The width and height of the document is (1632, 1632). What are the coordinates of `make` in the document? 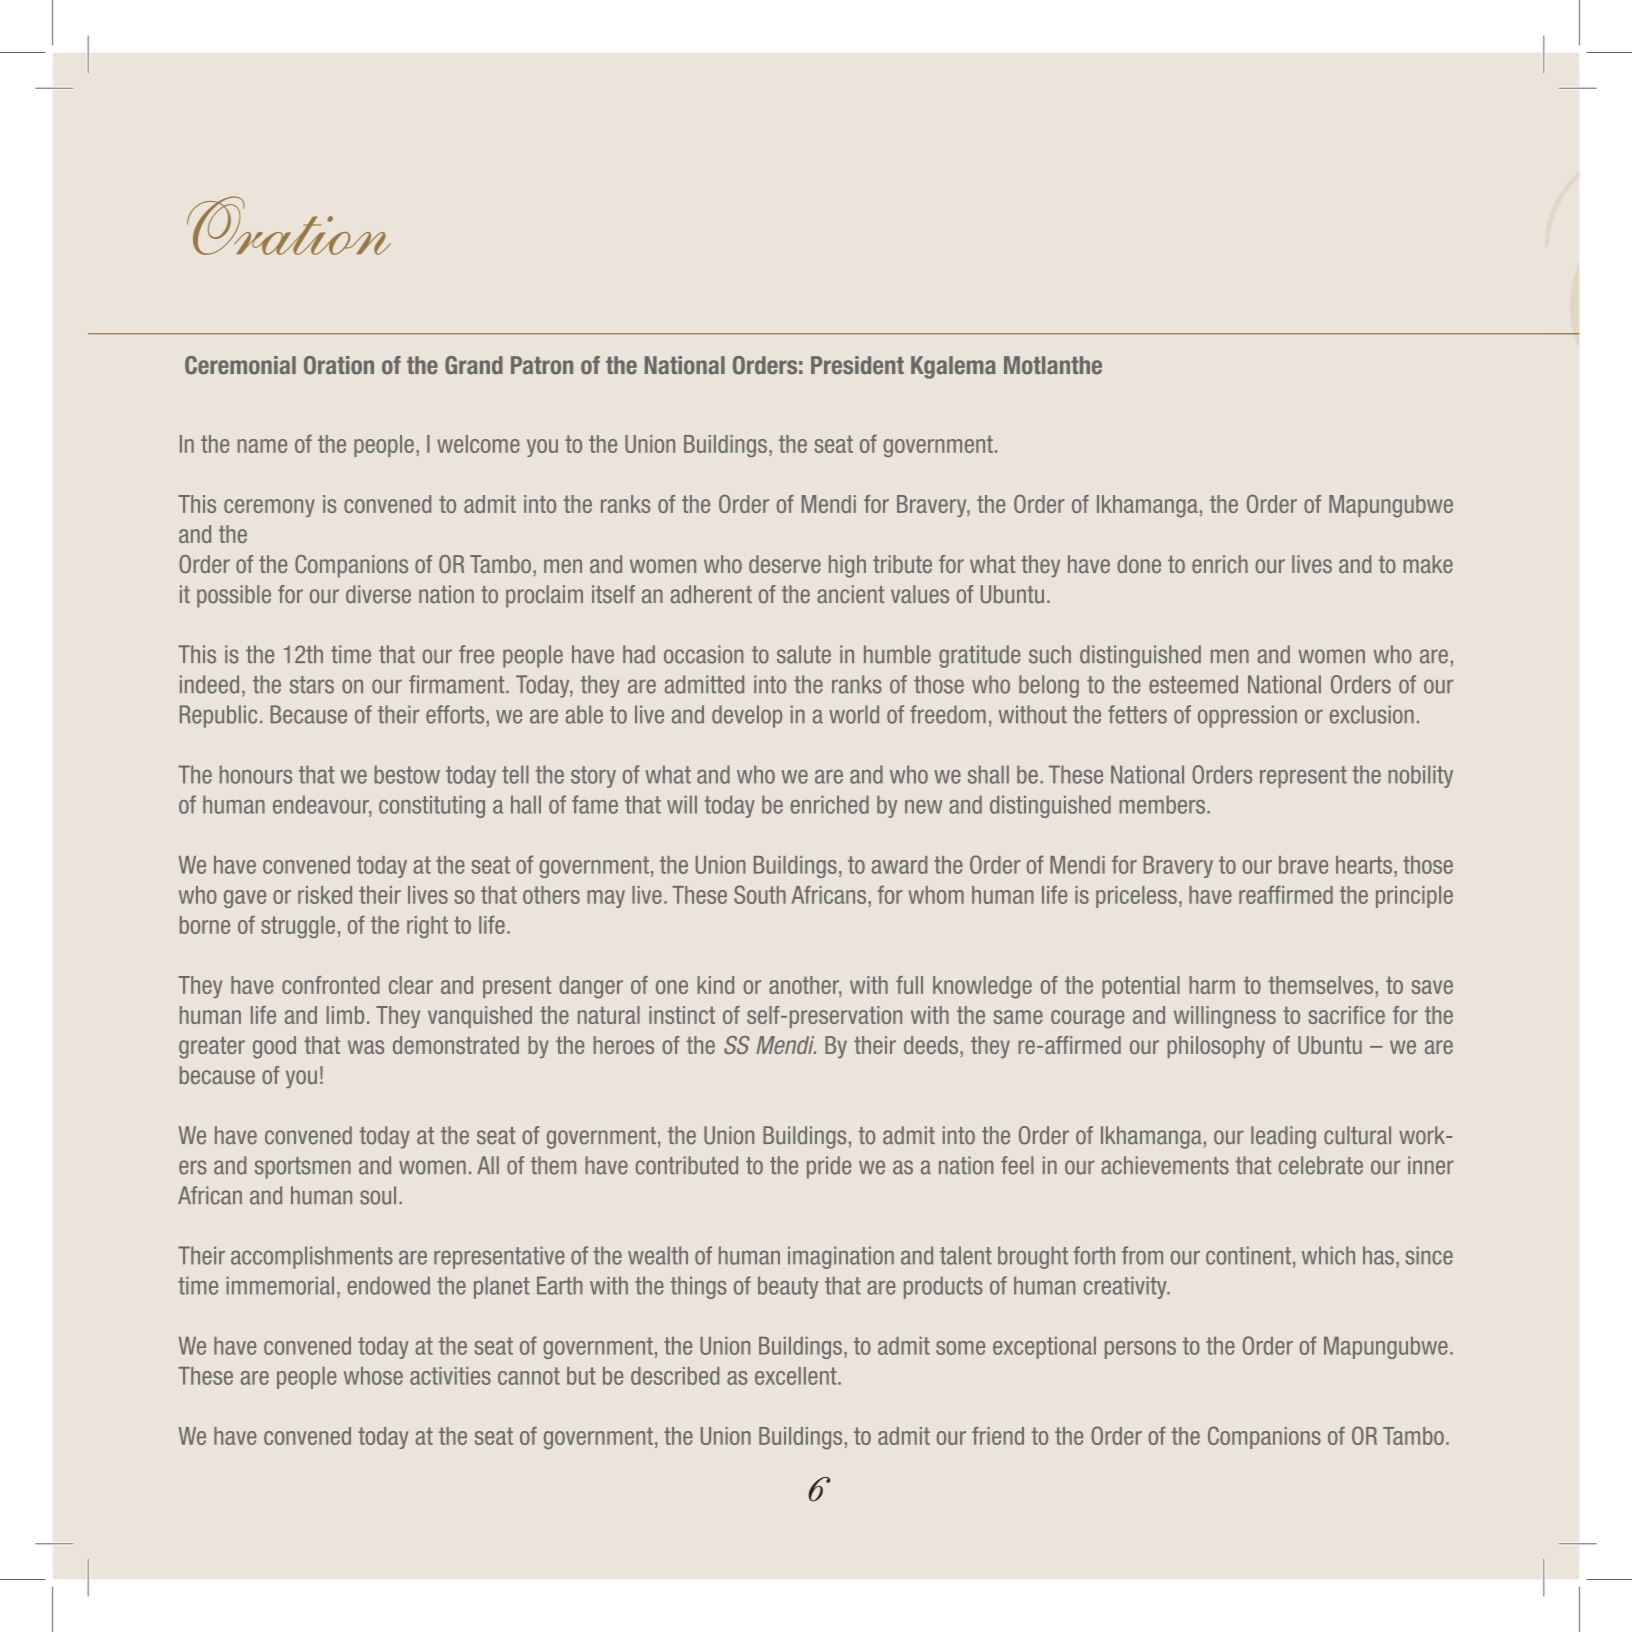 It's located at (1428, 564).
